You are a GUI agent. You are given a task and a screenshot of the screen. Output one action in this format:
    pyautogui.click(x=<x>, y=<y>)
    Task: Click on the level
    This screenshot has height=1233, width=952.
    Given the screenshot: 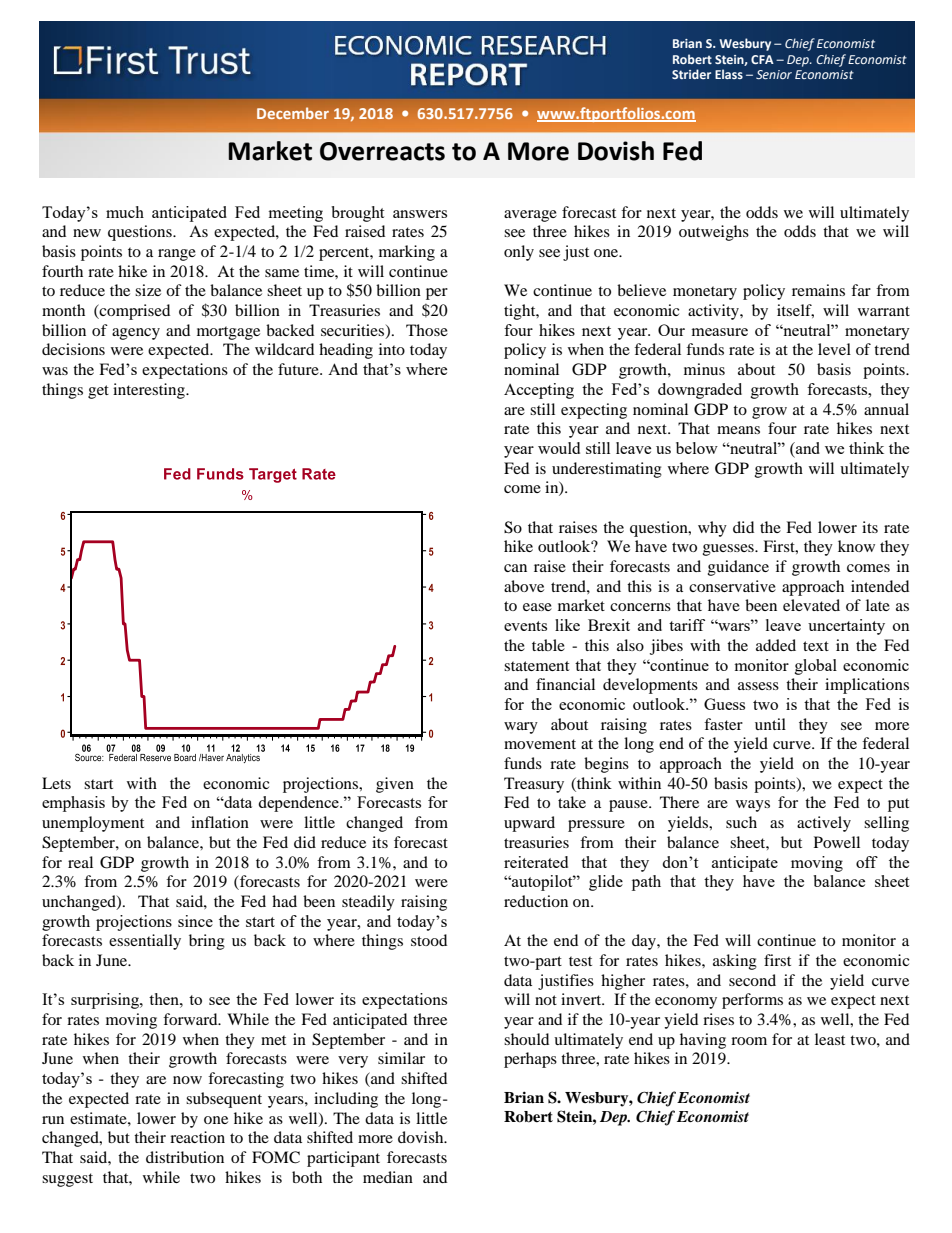 What is the action you would take?
    pyautogui.click(x=834, y=349)
